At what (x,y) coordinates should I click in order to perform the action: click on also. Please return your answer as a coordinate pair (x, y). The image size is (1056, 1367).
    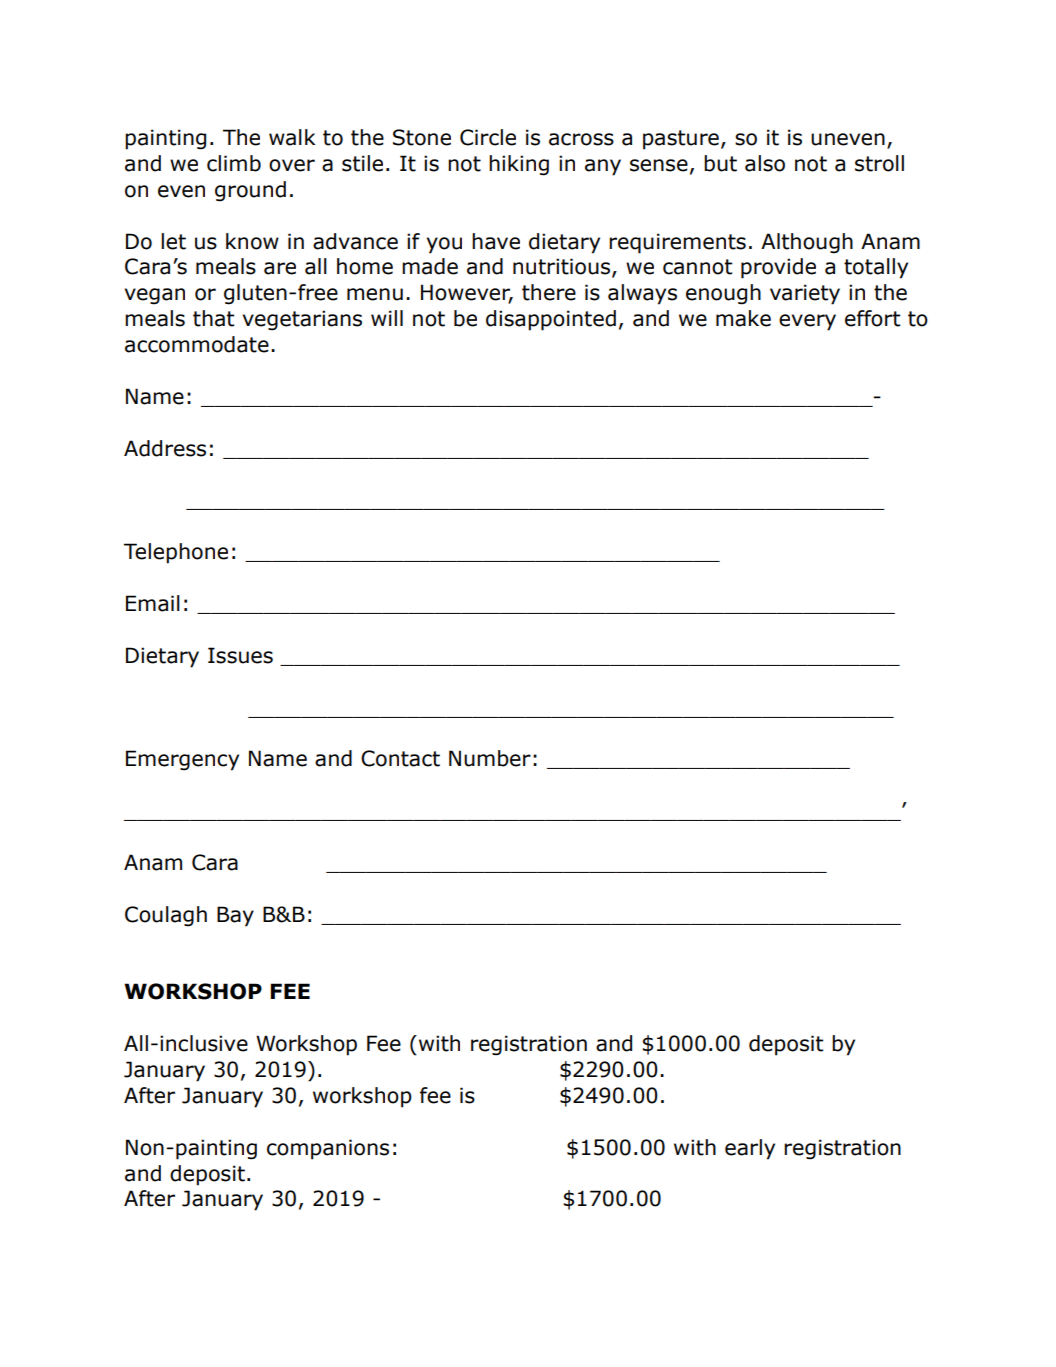
    Looking at the image, I should click on (765, 163).
